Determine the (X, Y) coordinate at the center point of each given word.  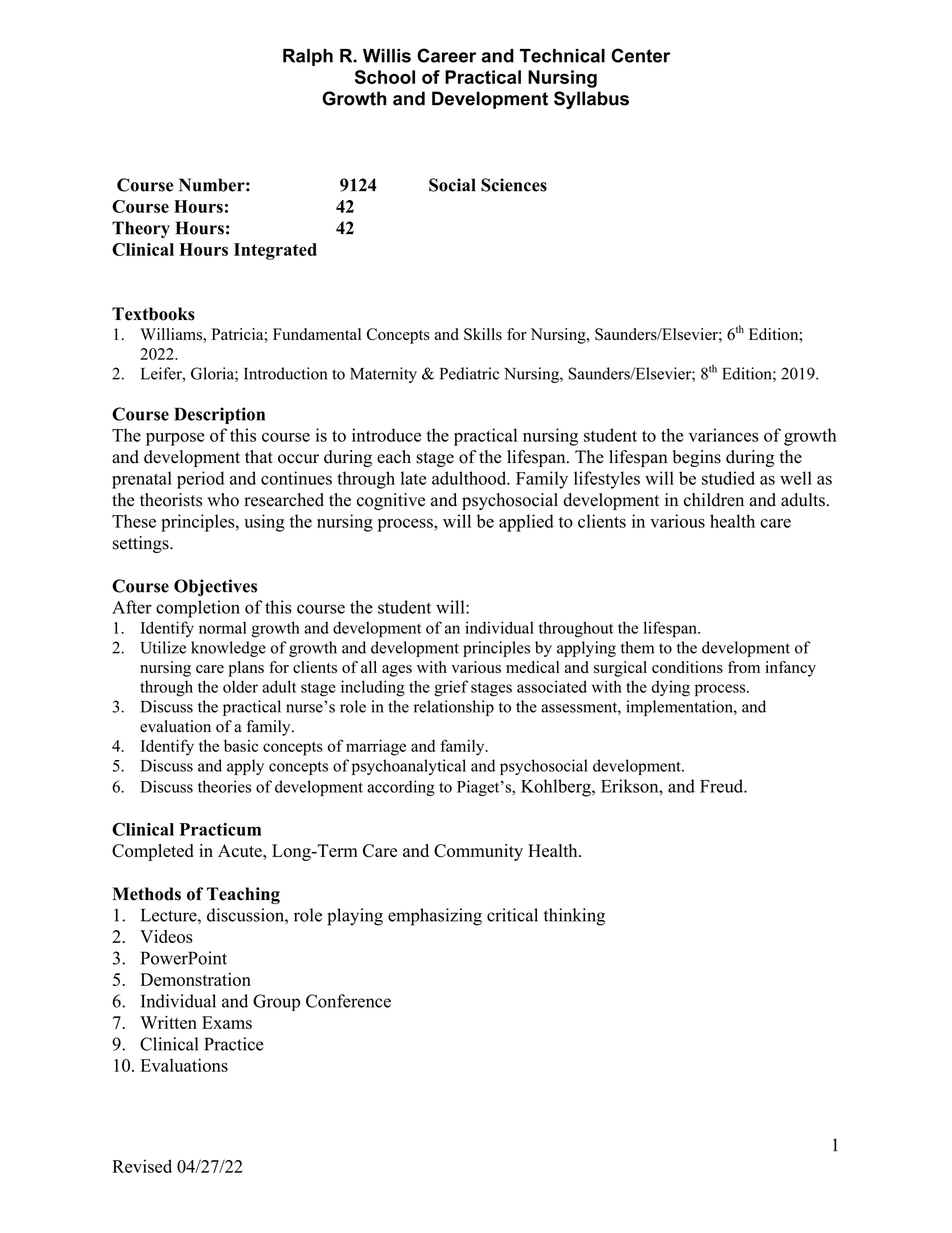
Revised (142, 1166)
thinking (574, 917)
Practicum (220, 829)
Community (478, 852)
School (385, 77)
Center (640, 55)
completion (198, 609)
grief (451, 688)
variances (724, 435)
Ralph (308, 57)
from (744, 667)
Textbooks (153, 314)
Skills (483, 334)
